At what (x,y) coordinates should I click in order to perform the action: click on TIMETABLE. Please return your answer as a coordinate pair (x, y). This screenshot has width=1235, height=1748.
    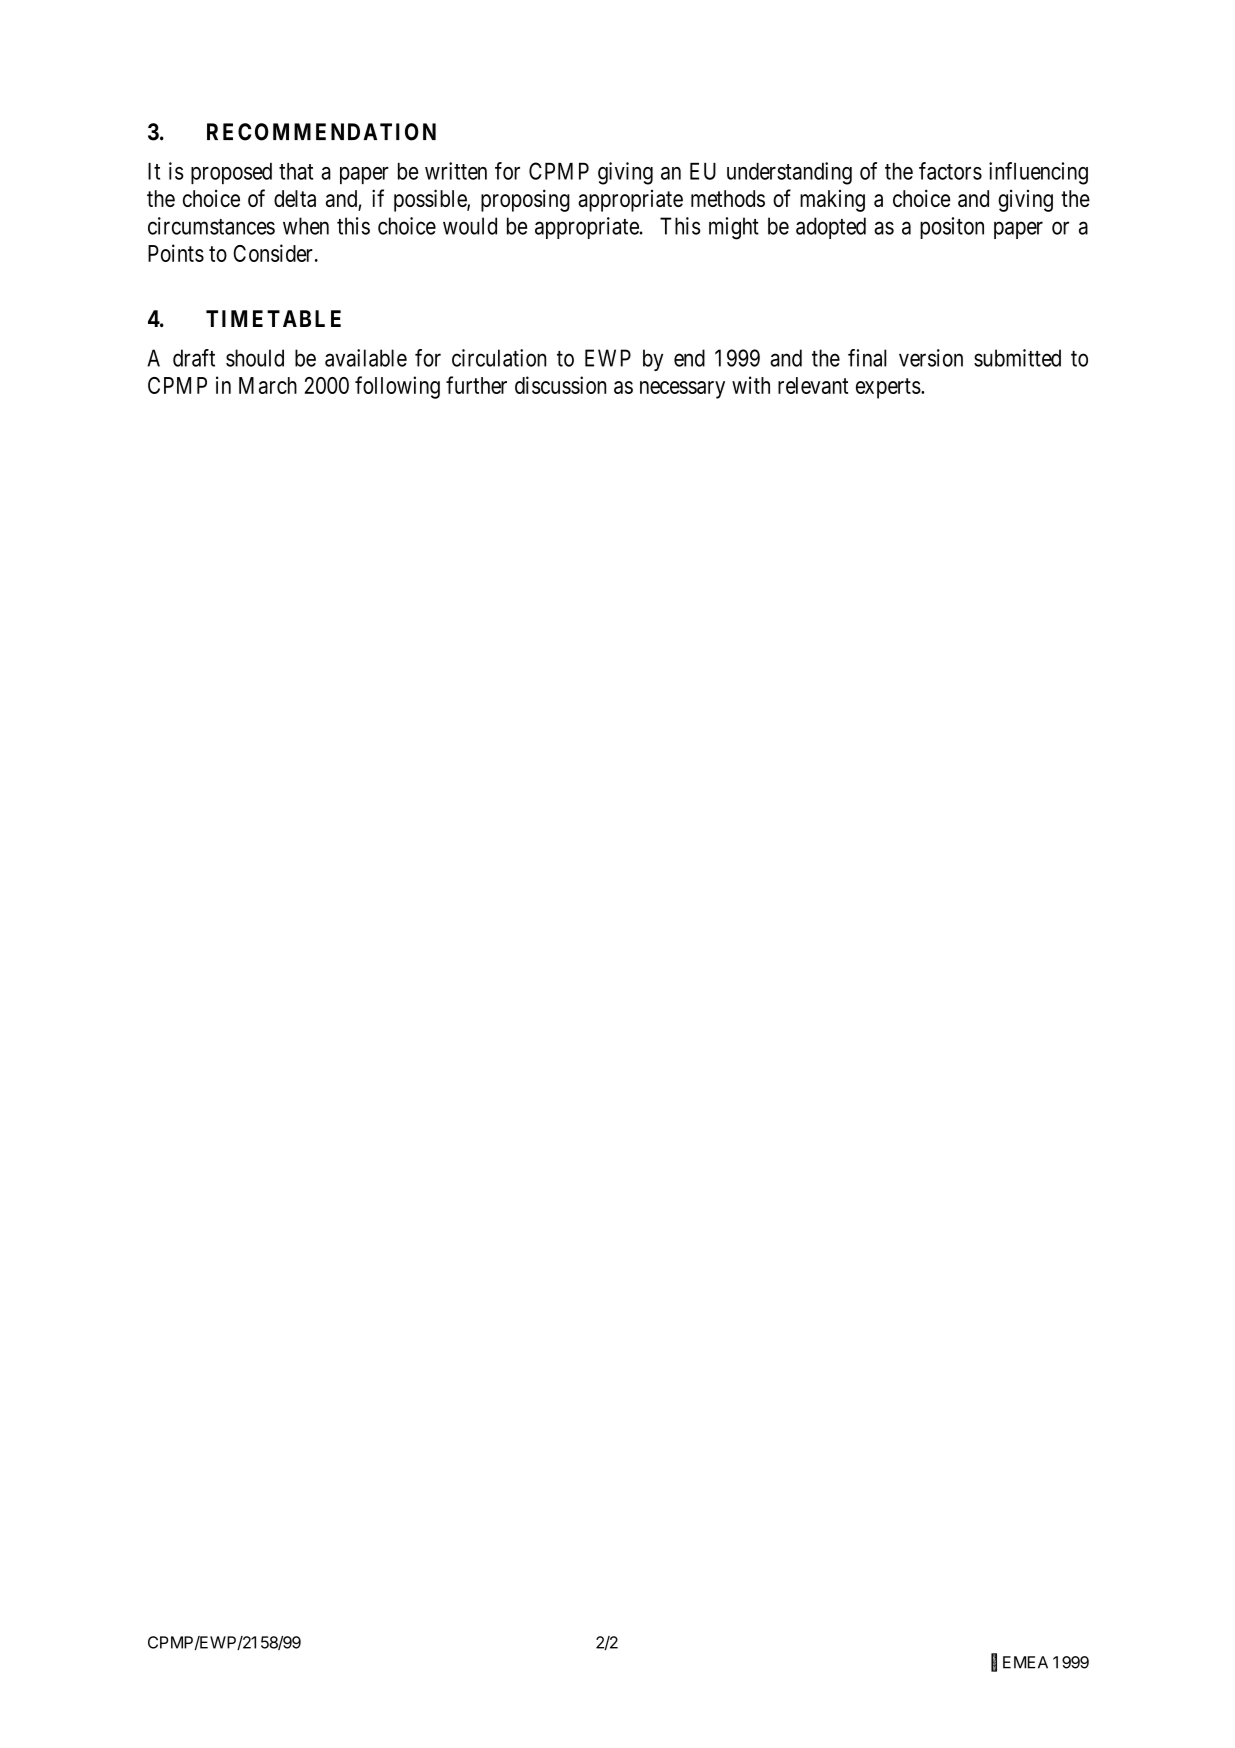
    Looking at the image, I should click on (273, 318).
